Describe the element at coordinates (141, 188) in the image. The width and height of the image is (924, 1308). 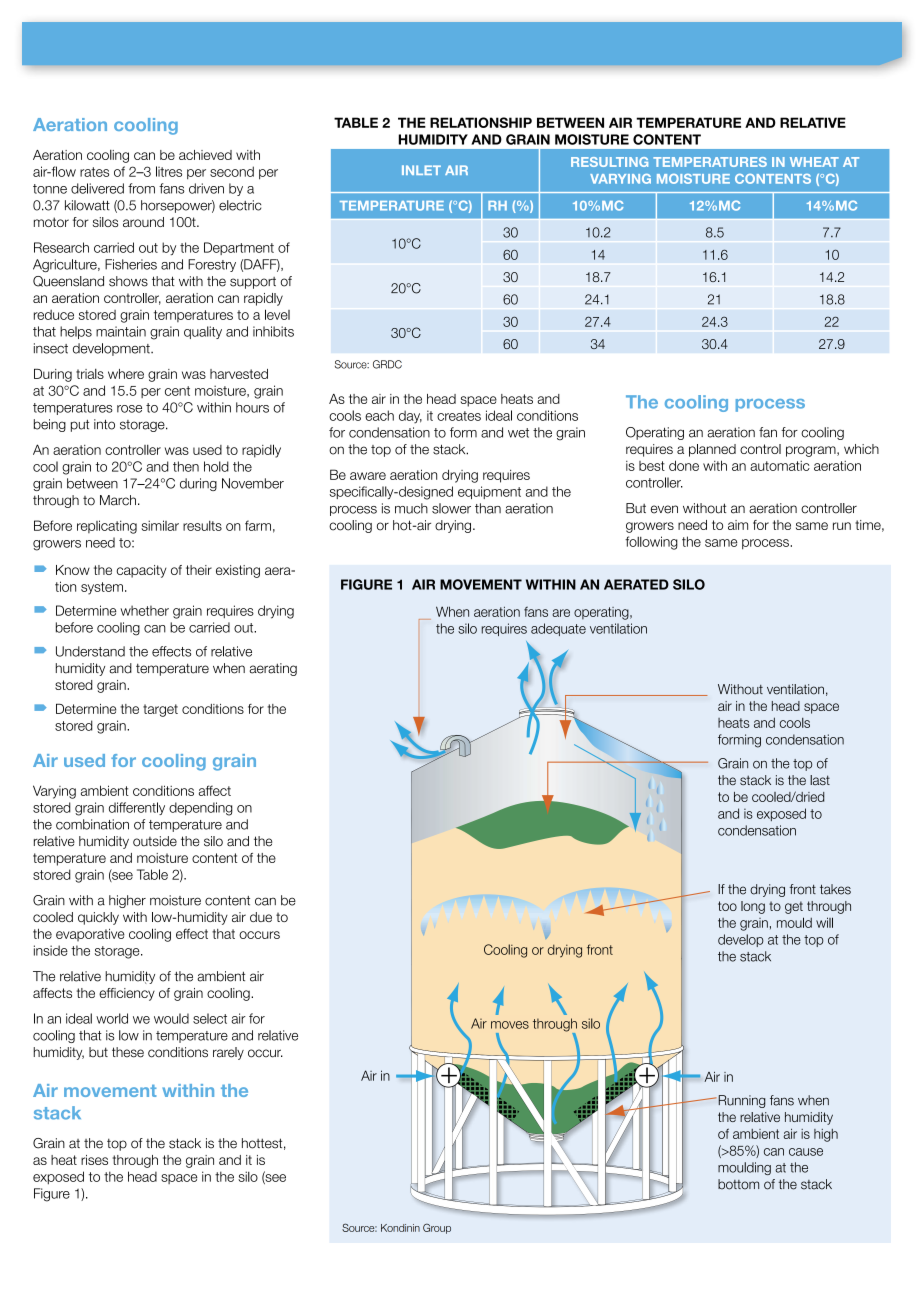
I see `from` at that location.
